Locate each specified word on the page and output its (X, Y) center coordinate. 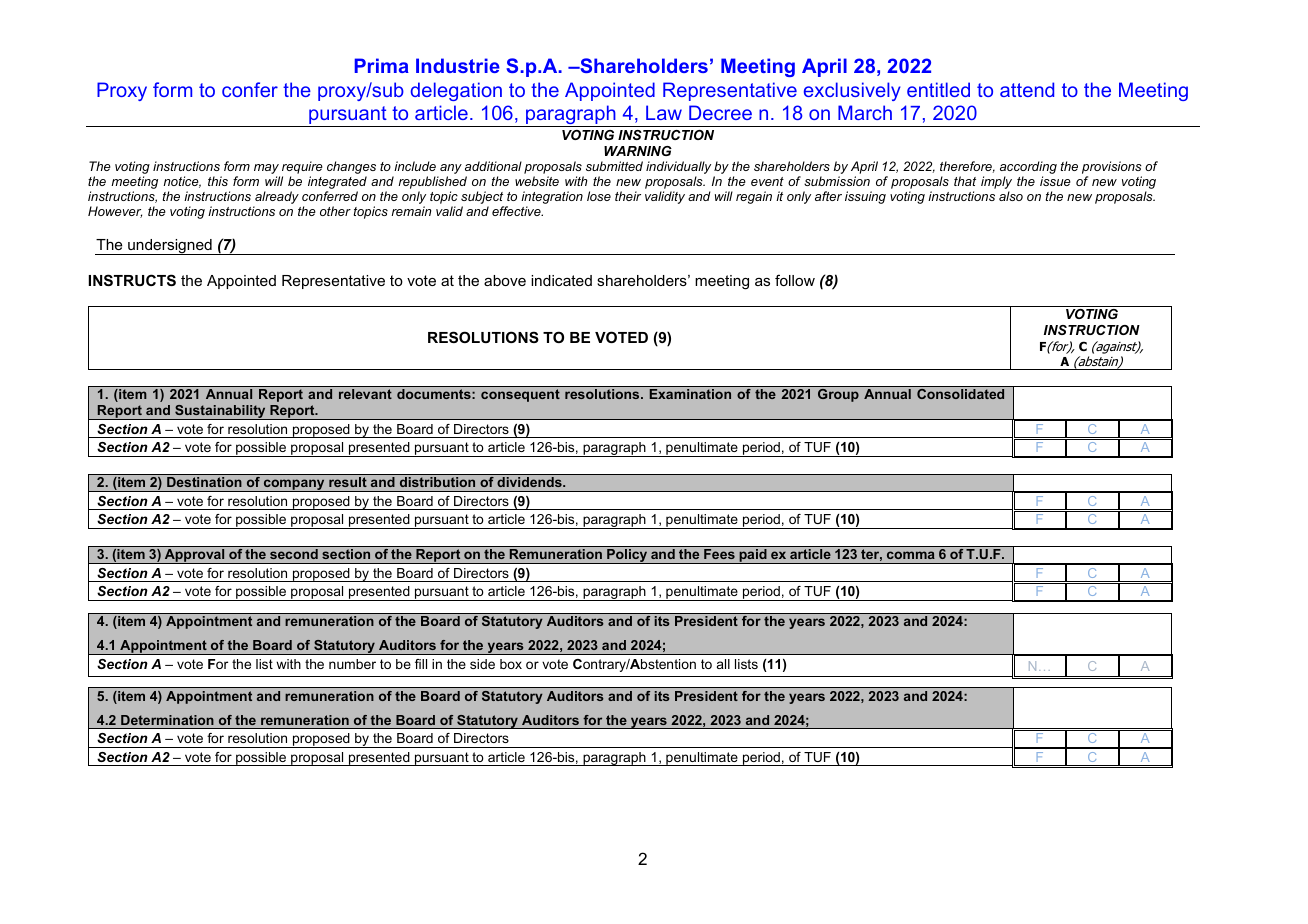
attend (1027, 89)
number (352, 664)
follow (795, 280)
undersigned (170, 247)
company (294, 485)
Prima (382, 65)
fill (421, 664)
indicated (561, 280)
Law (664, 112)
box (511, 664)
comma (911, 555)
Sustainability (220, 412)
